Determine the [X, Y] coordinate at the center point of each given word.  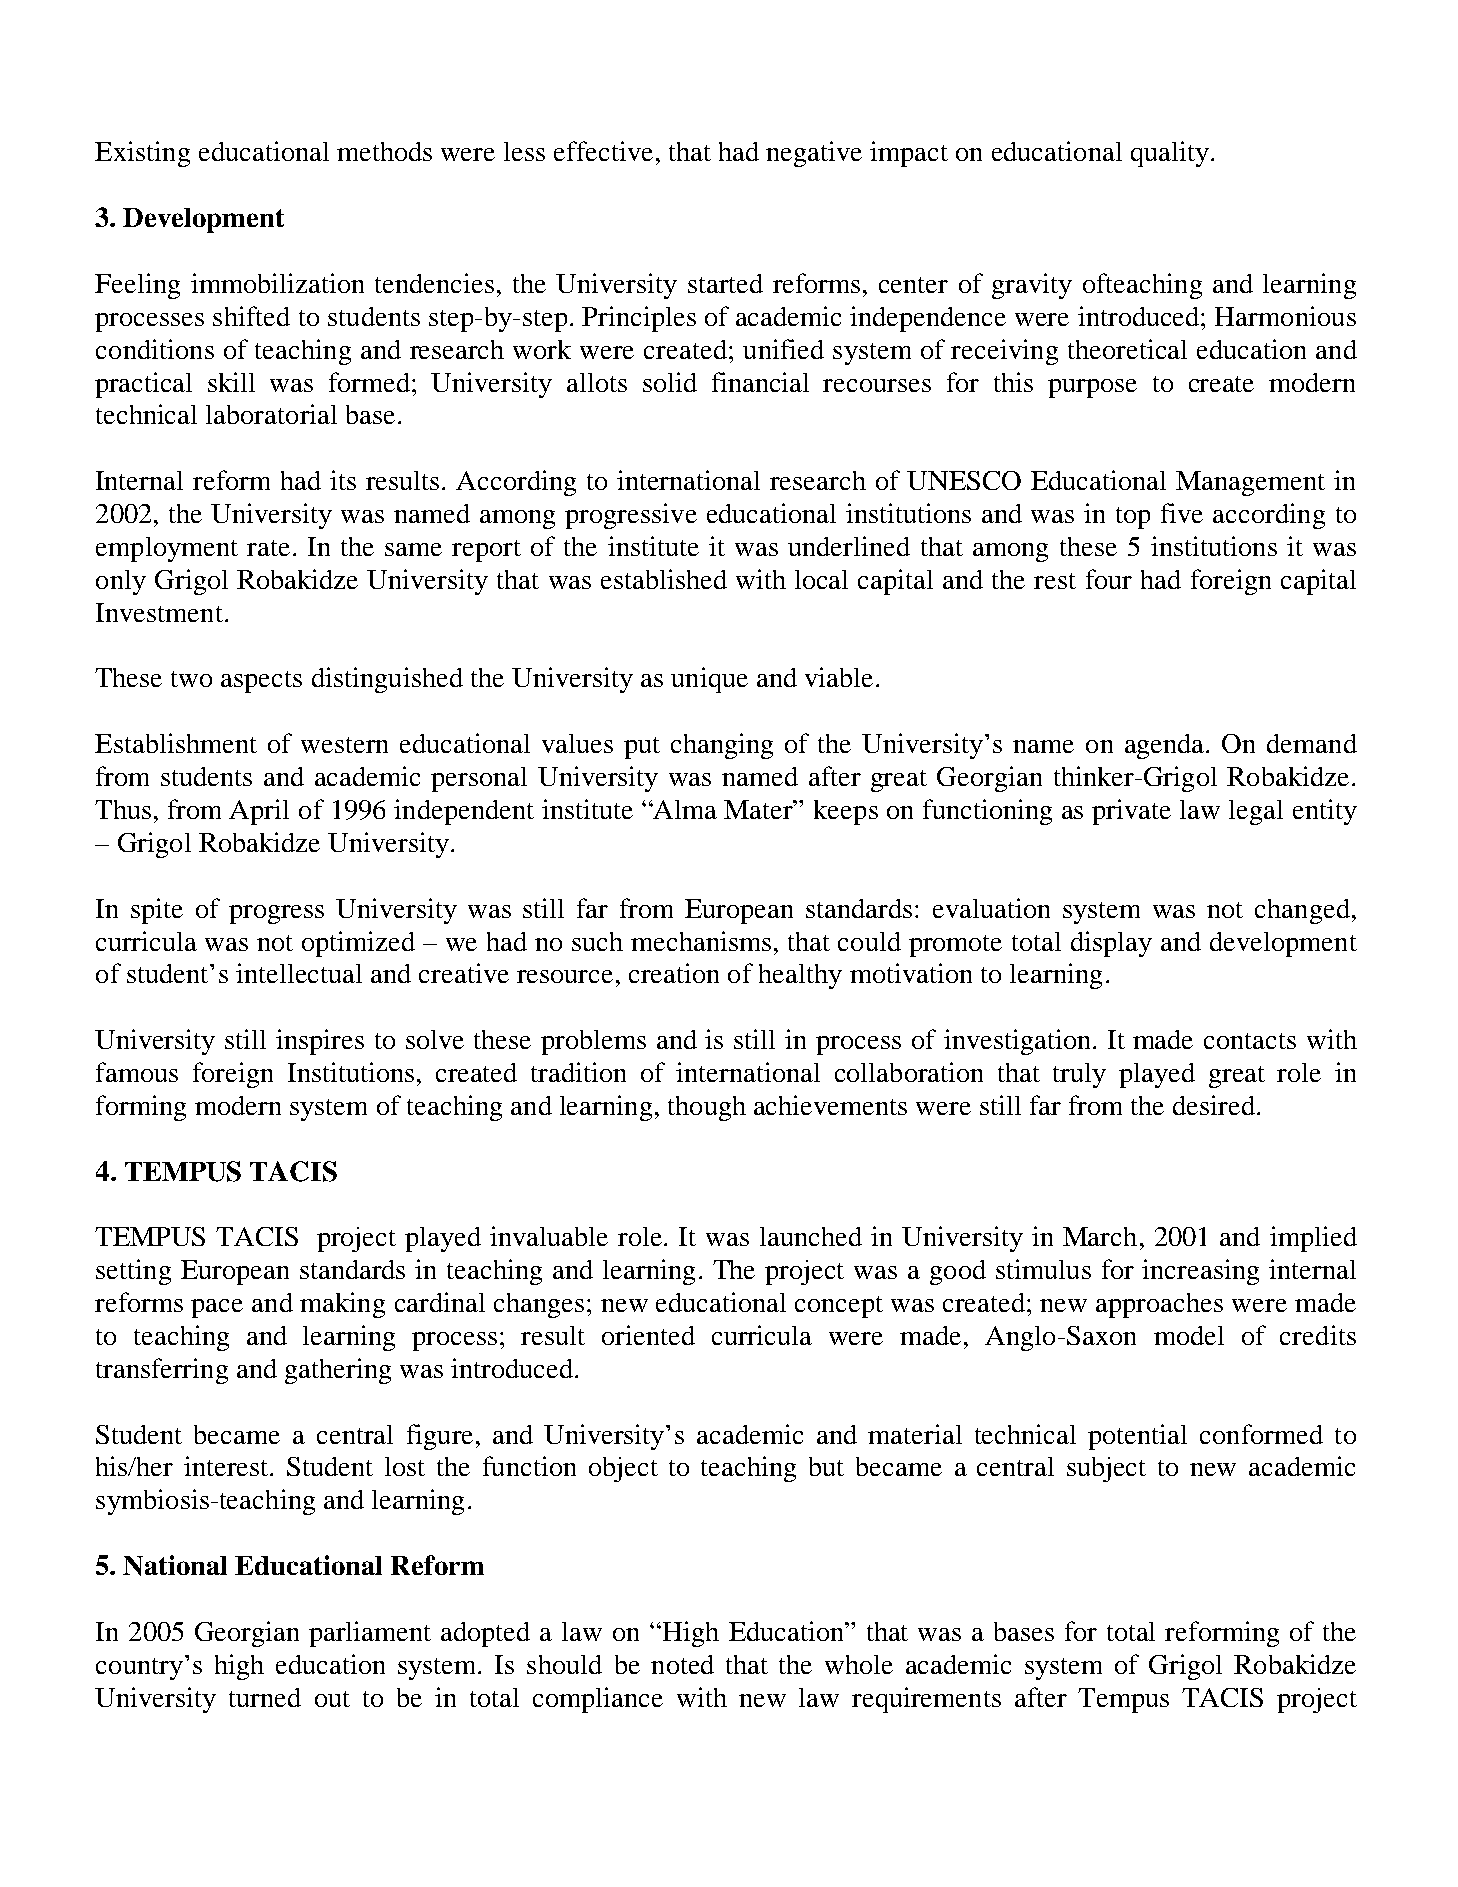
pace [217, 1308]
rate [268, 548]
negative [814, 154]
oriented [648, 1335]
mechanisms [701, 941]
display [1111, 944]
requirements [926, 1700]
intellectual [299, 973]
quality [1170, 154]
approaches [1159, 1305]
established [664, 579]
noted [682, 1664]
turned [265, 1697]
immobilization [277, 283]
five [1182, 513]
